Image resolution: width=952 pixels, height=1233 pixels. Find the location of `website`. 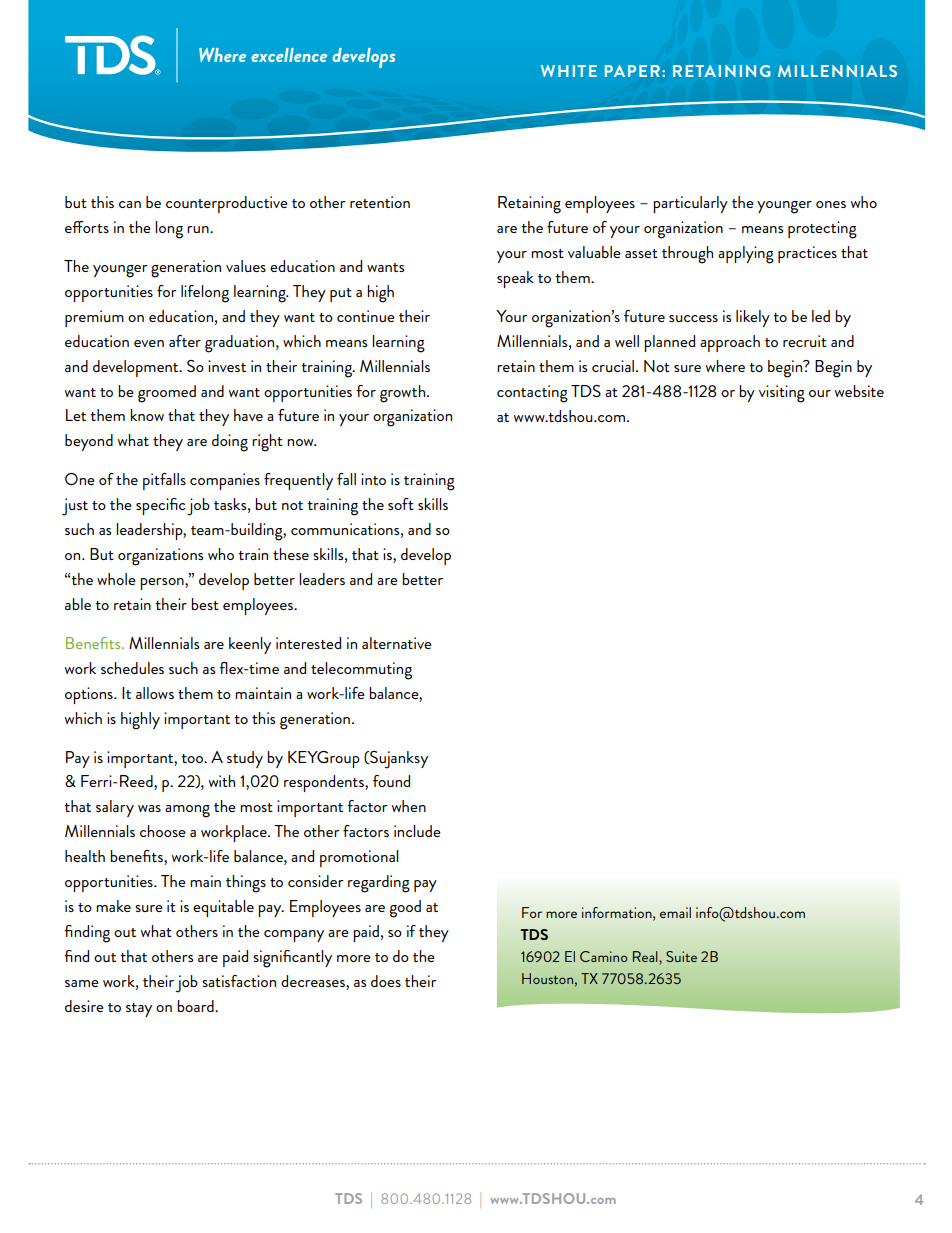

website is located at coordinates (859, 391).
